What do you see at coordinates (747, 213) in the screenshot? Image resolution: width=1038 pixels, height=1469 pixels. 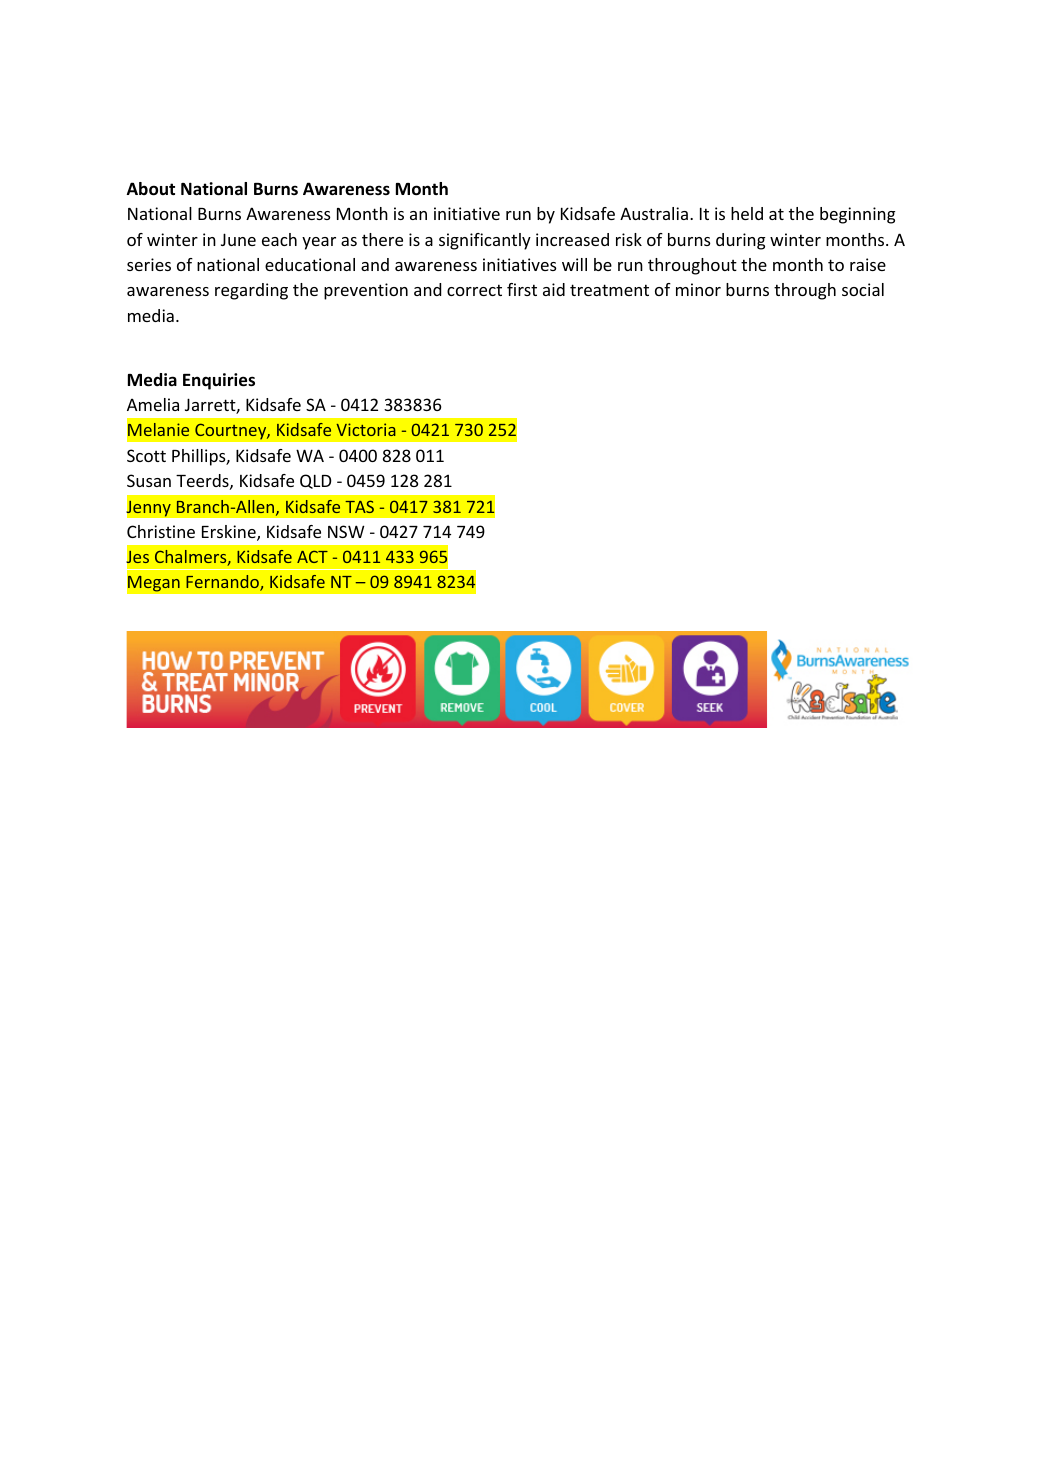 I see `held` at bounding box center [747, 213].
